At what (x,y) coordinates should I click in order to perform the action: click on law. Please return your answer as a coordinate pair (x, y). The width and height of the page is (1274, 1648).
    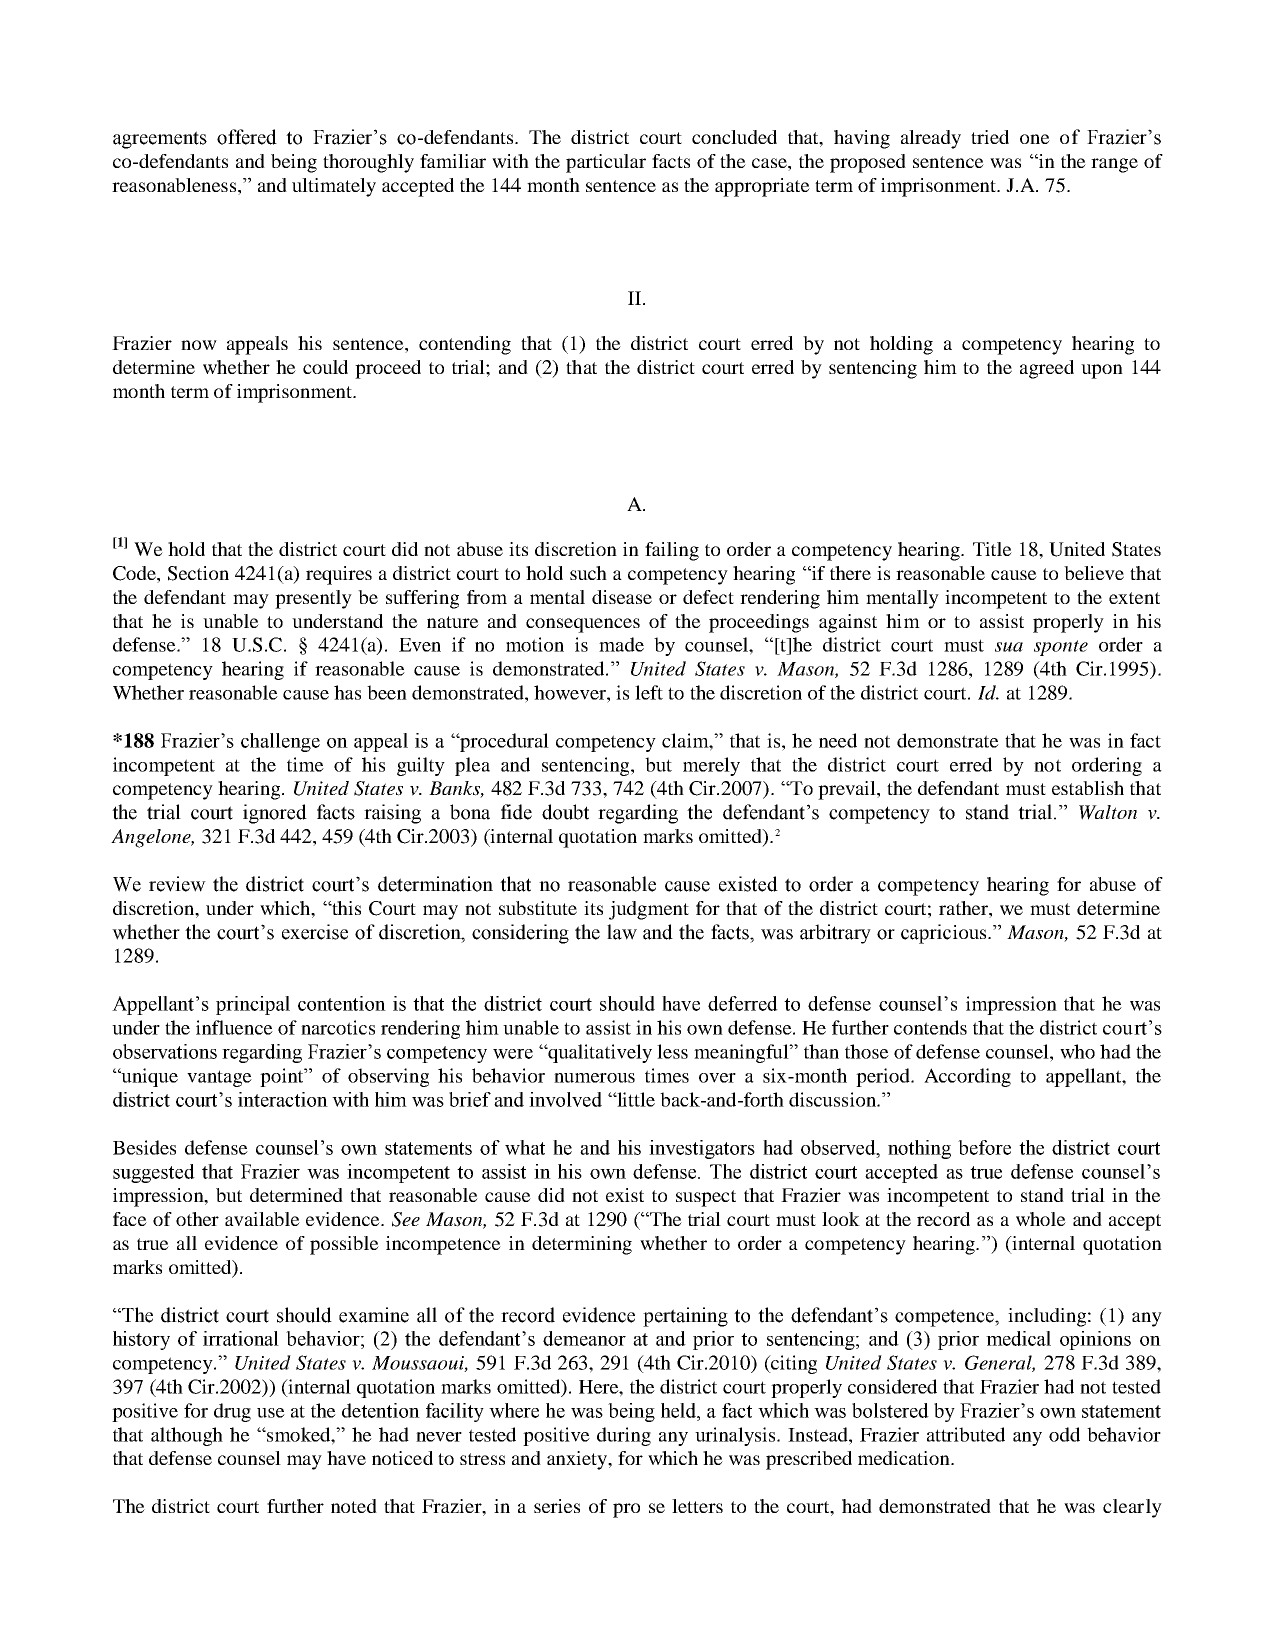
    Looking at the image, I should click on (622, 932).
